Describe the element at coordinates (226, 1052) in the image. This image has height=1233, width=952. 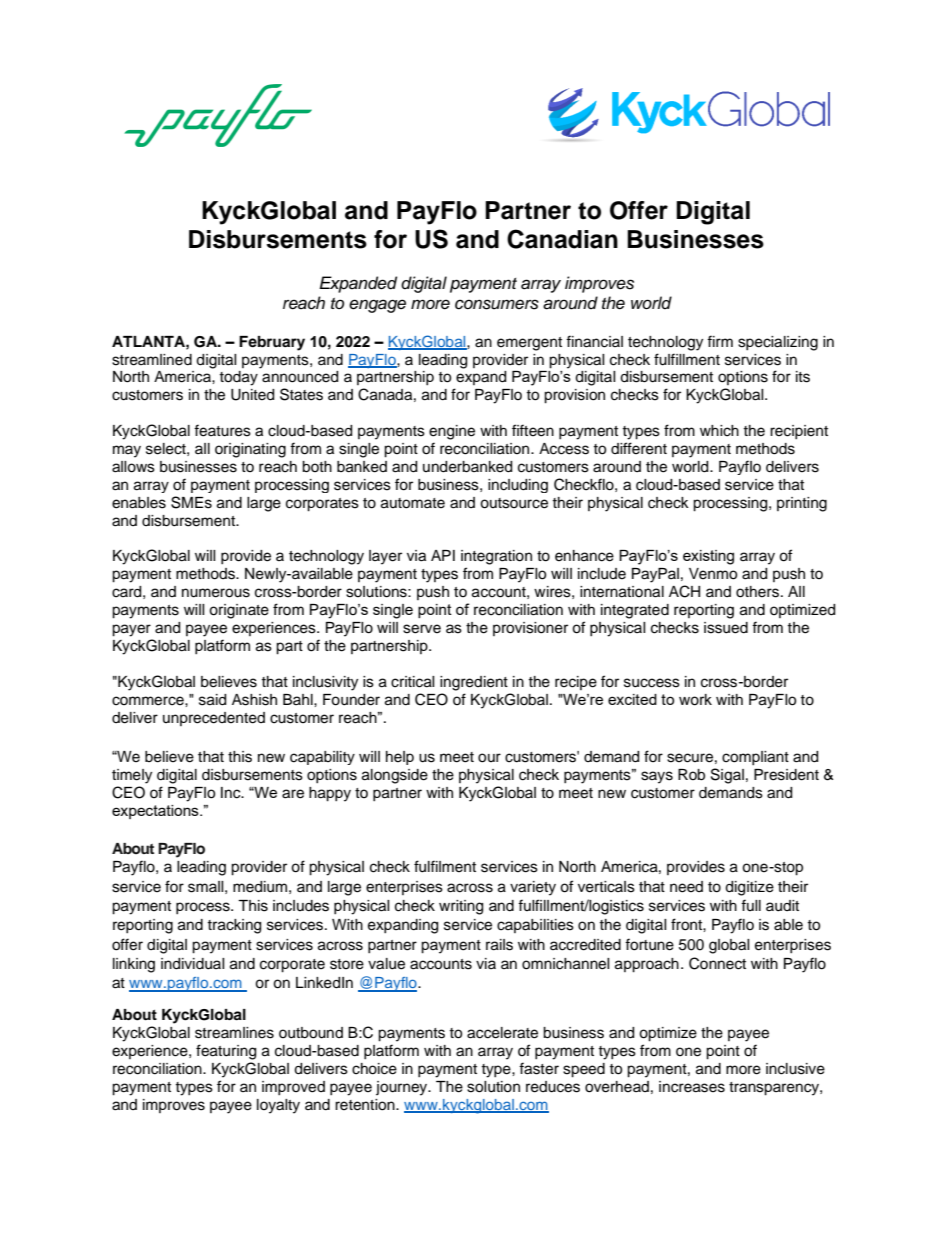
I see `featuring` at that location.
